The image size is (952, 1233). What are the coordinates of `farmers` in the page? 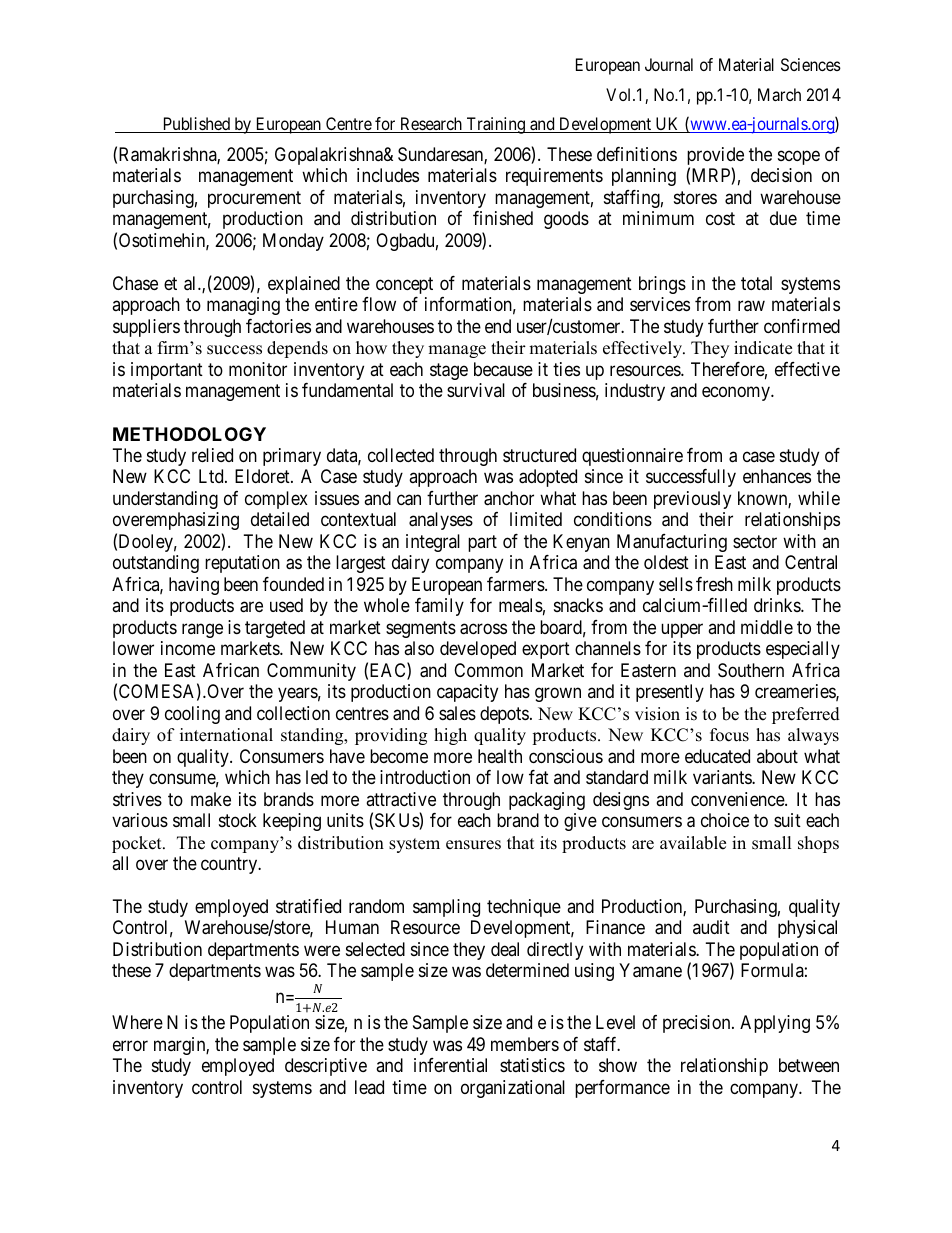 It's located at (516, 584).
